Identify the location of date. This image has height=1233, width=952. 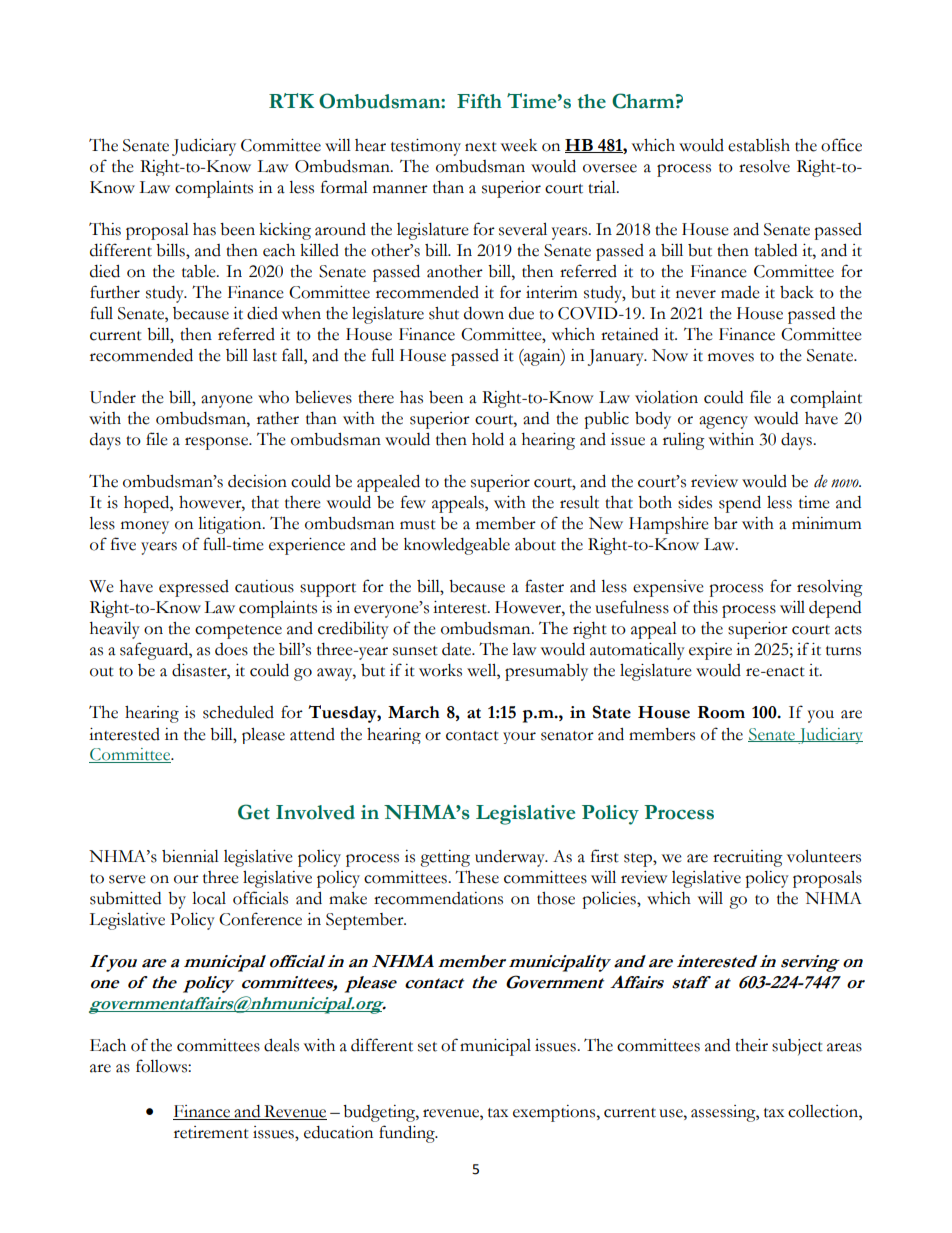
(458, 649).
